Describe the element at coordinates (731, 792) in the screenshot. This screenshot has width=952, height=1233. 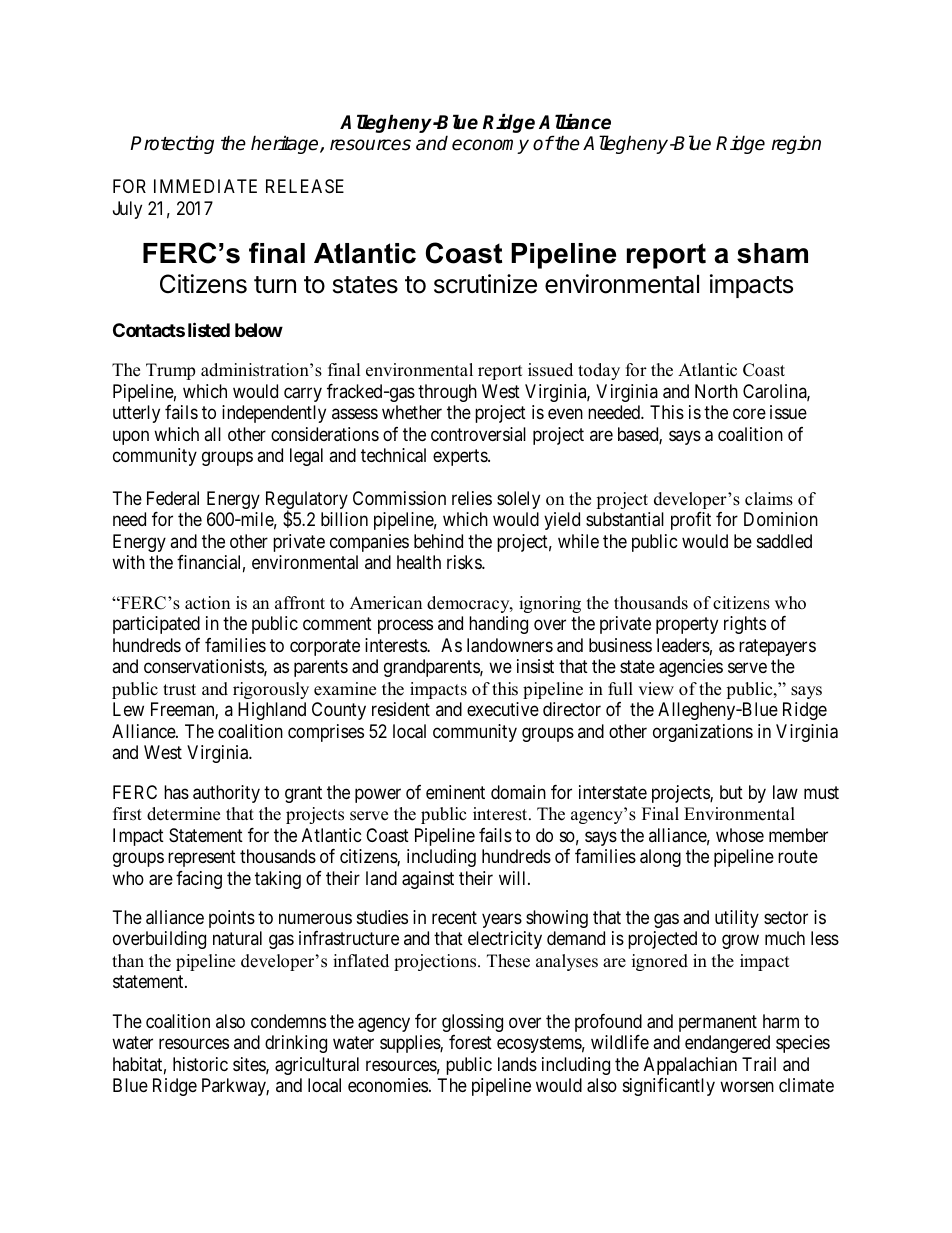
I see `but` at that location.
